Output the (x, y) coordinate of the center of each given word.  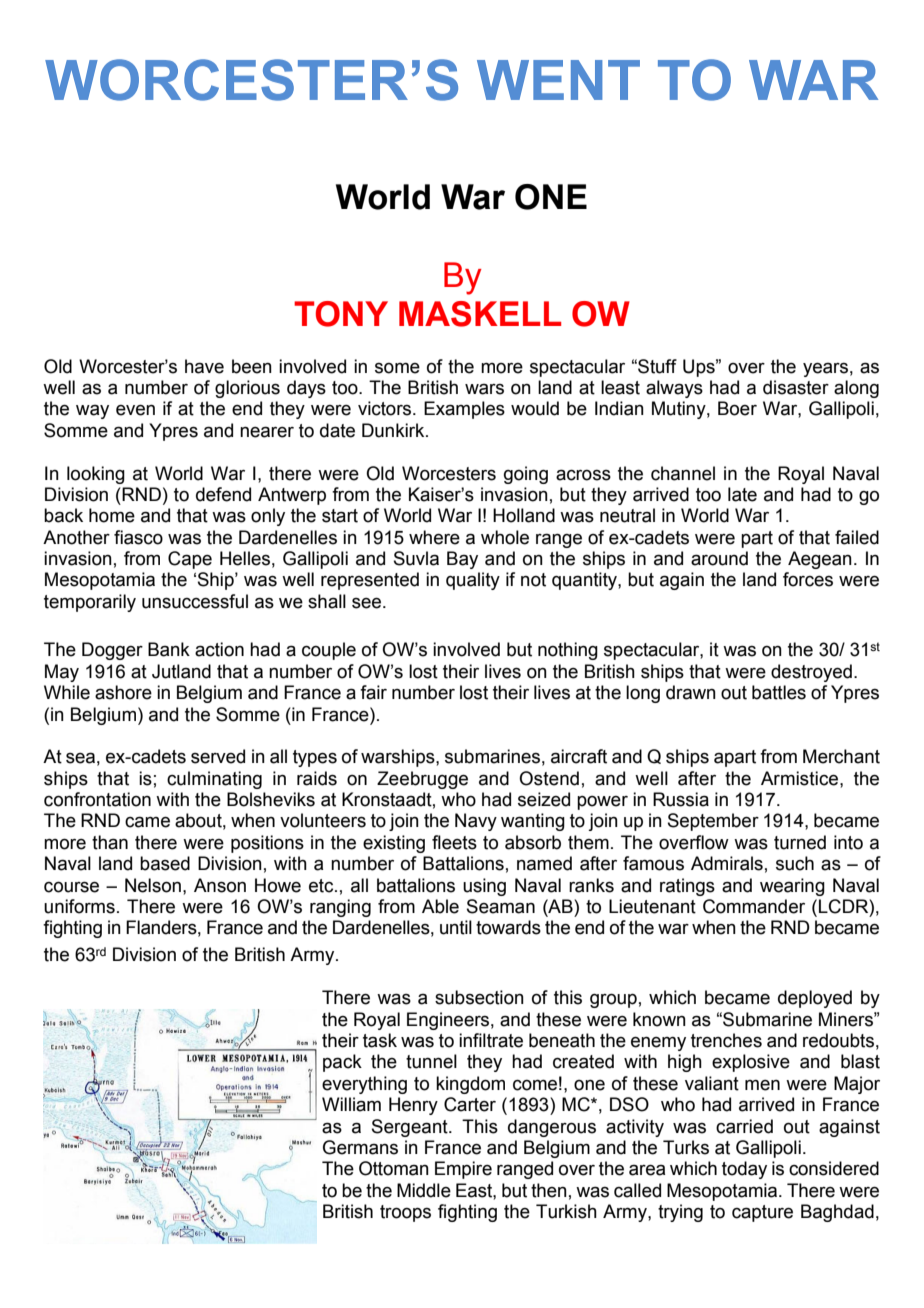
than (110, 842)
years (825, 369)
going (526, 475)
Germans (360, 1147)
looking (96, 475)
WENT (558, 80)
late (742, 494)
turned (800, 842)
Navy (476, 822)
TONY (341, 314)
